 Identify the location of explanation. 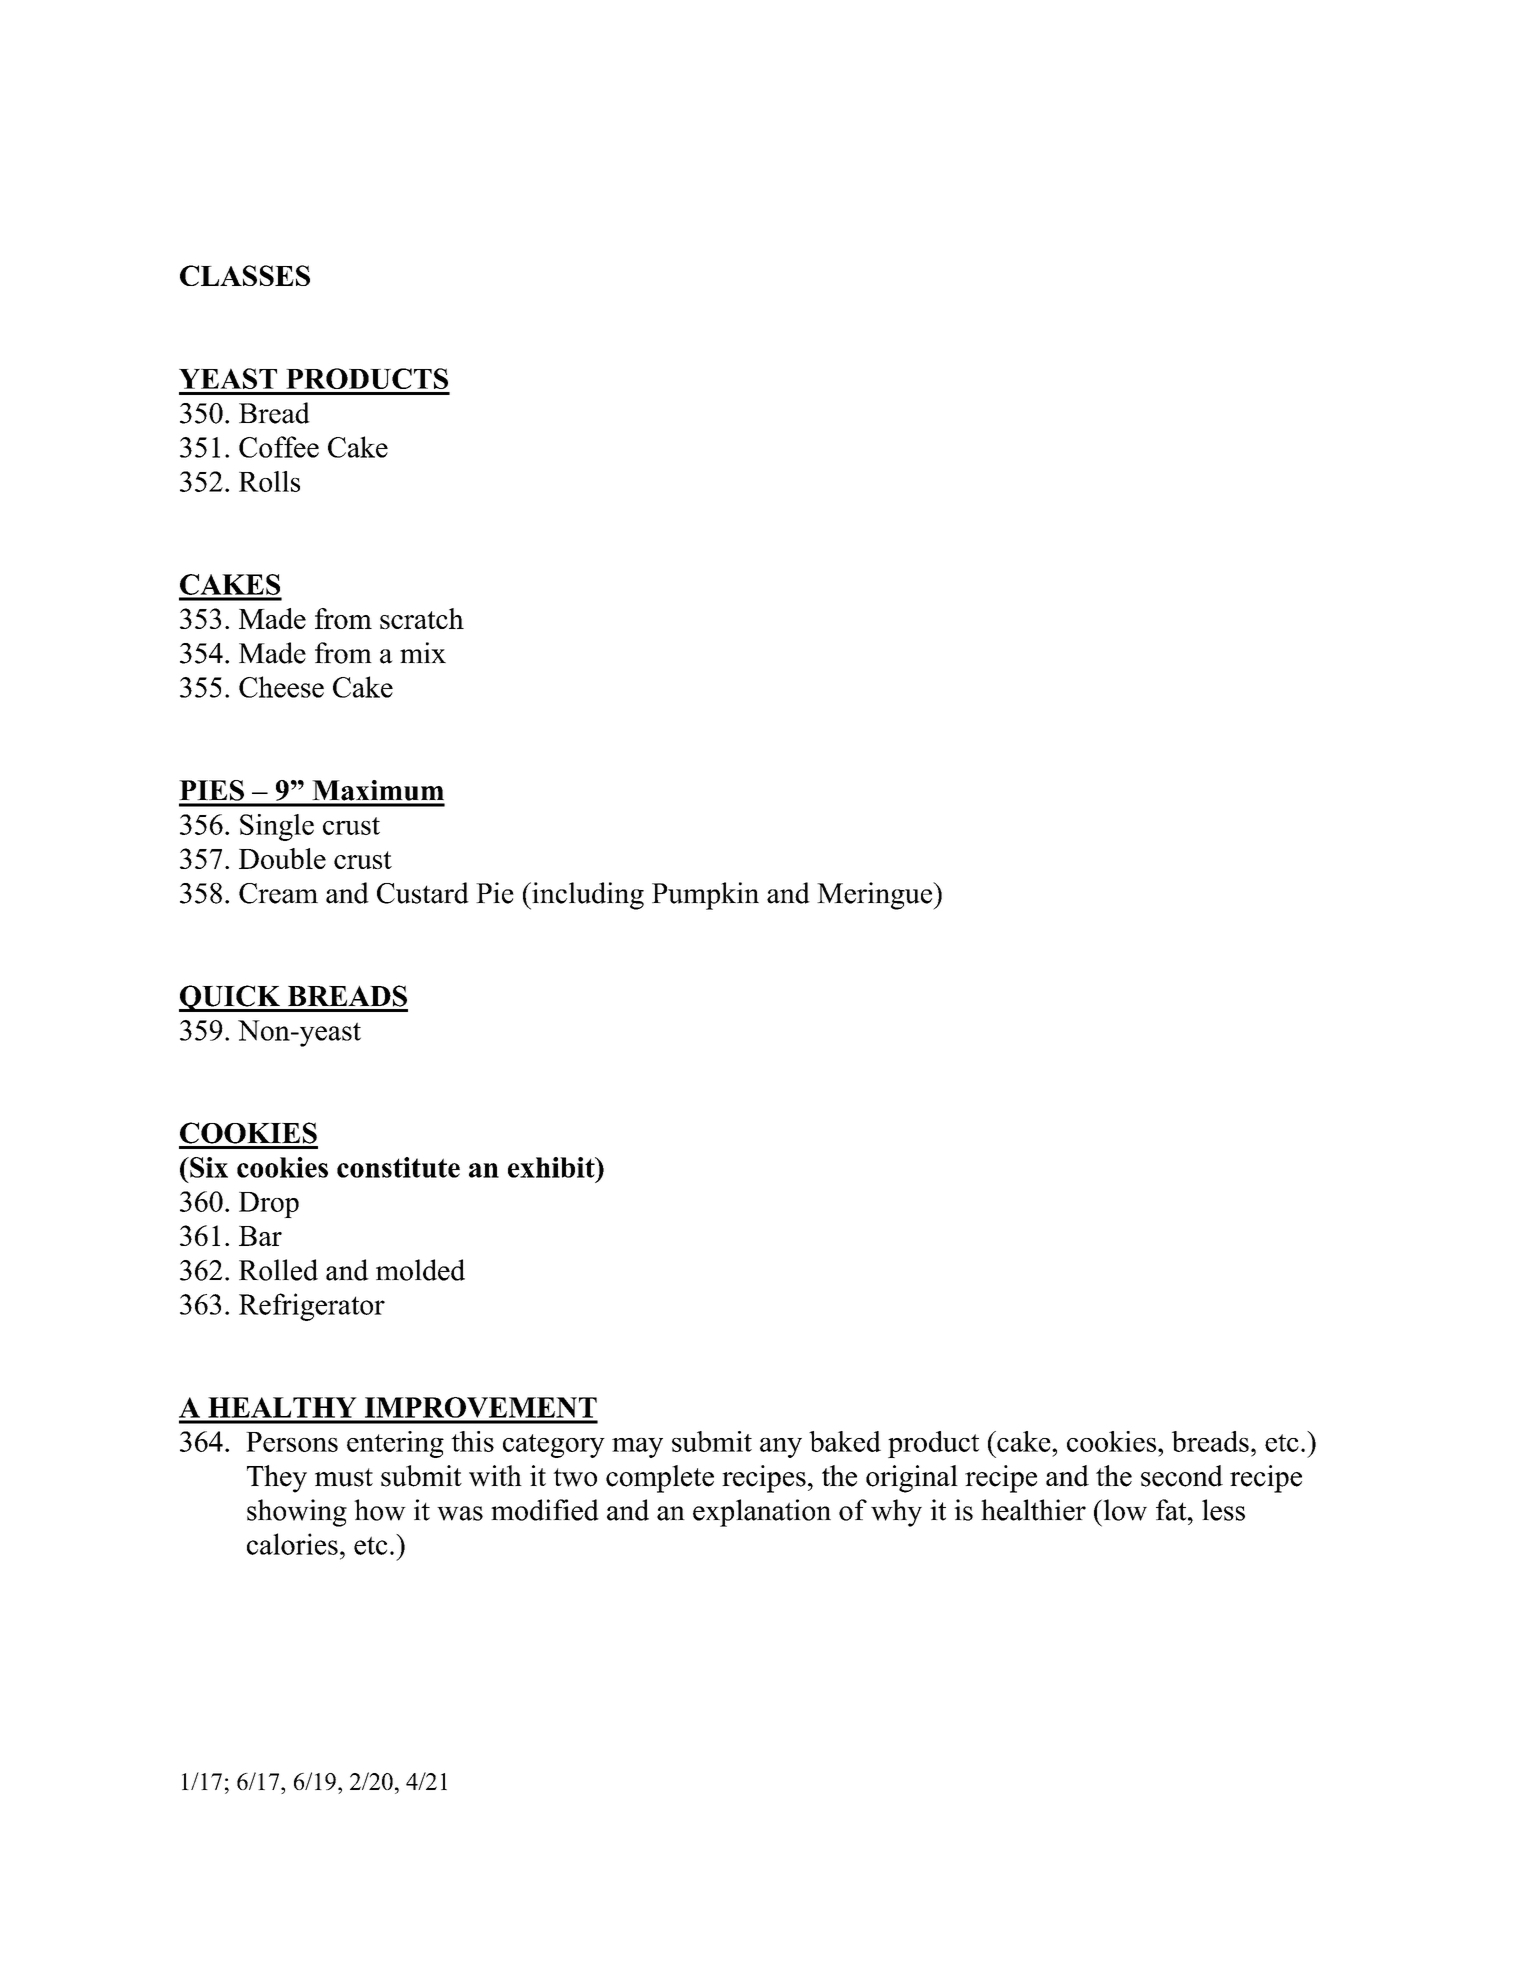
(762, 1513).
